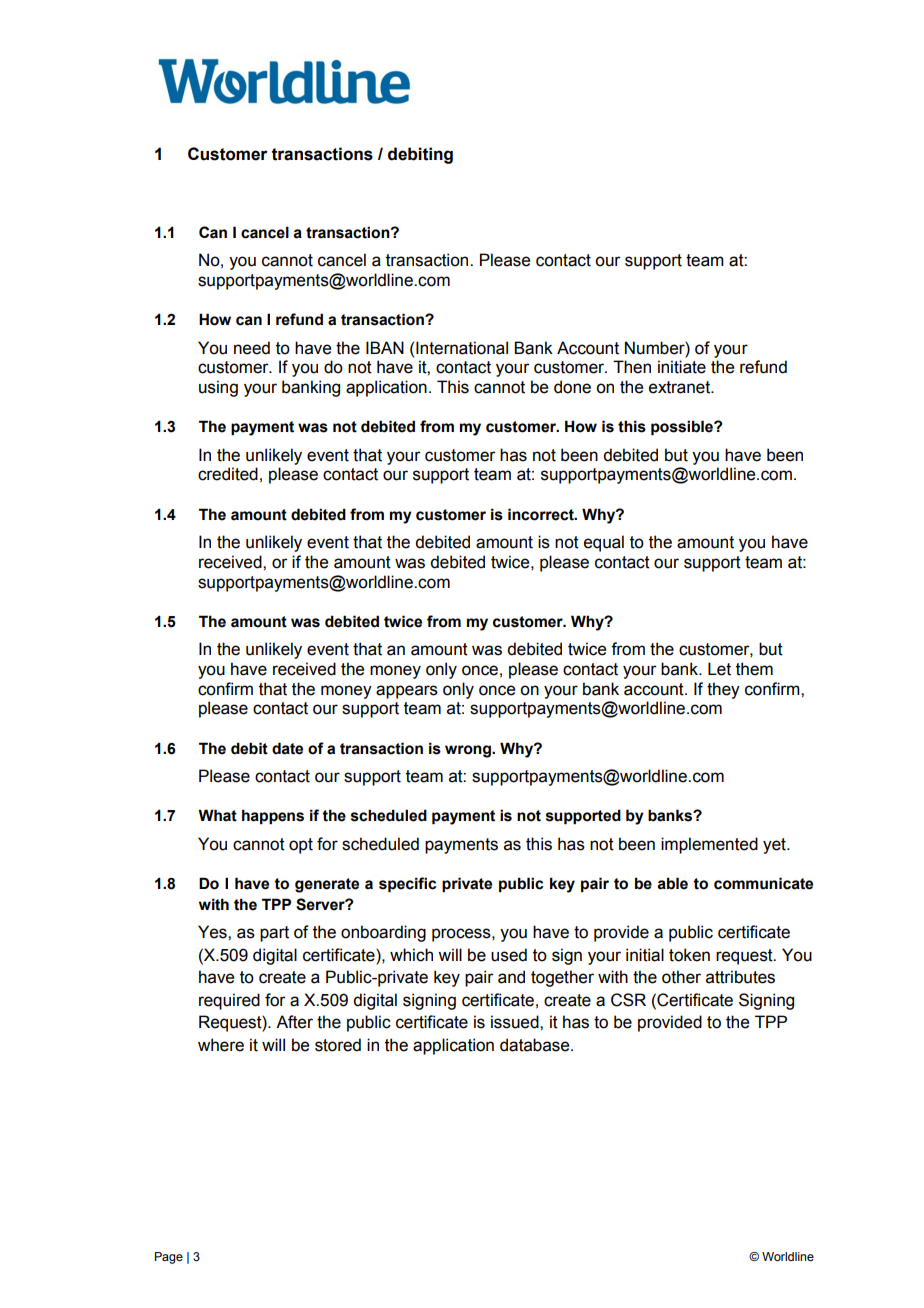 Image resolution: width=924 pixels, height=1308 pixels. What do you see at coordinates (628, 1000) in the document?
I see `CSR` at bounding box center [628, 1000].
